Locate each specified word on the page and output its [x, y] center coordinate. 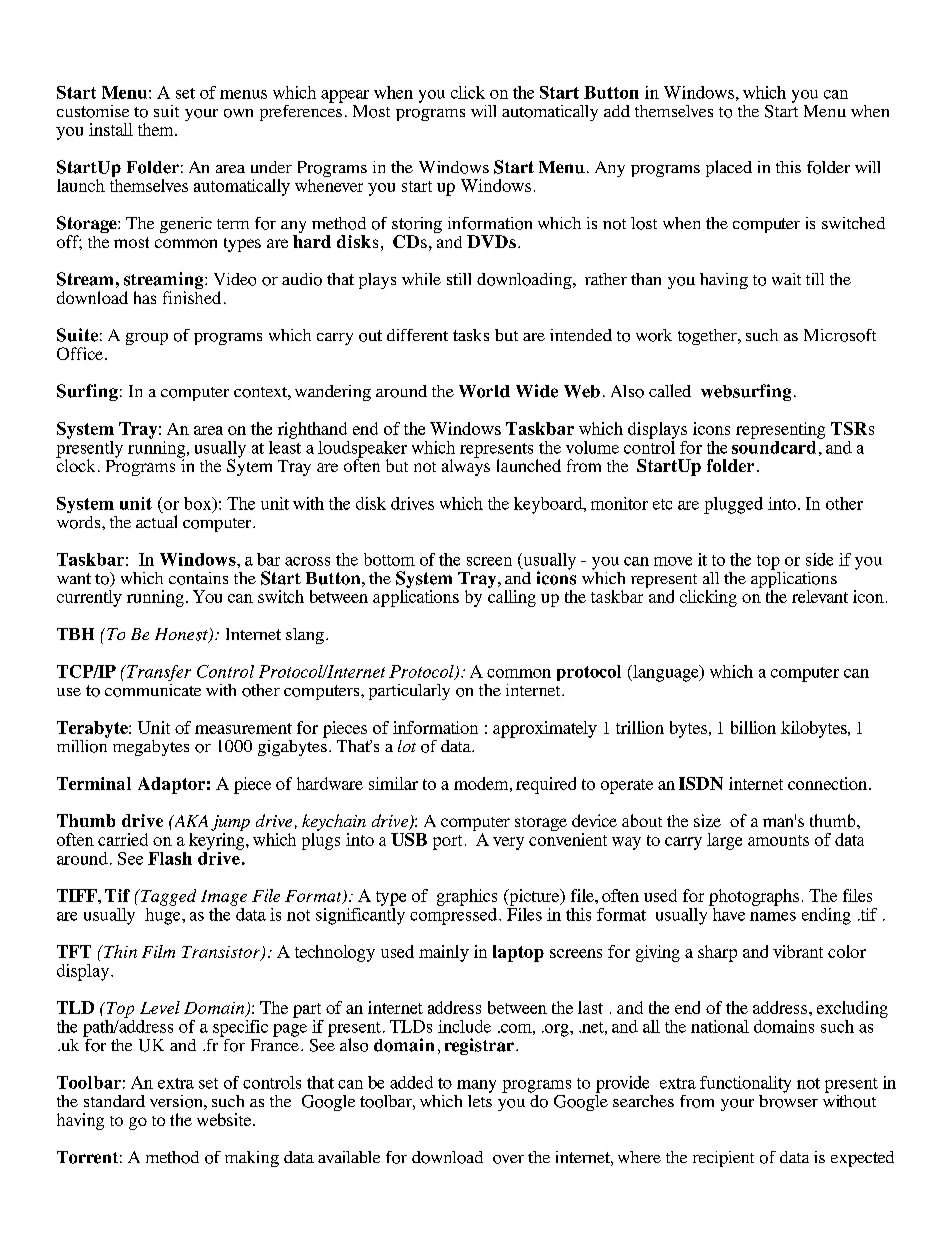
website [225, 1119]
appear [345, 96]
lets [480, 1099]
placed [729, 168]
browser [788, 1100]
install [111, 129]
